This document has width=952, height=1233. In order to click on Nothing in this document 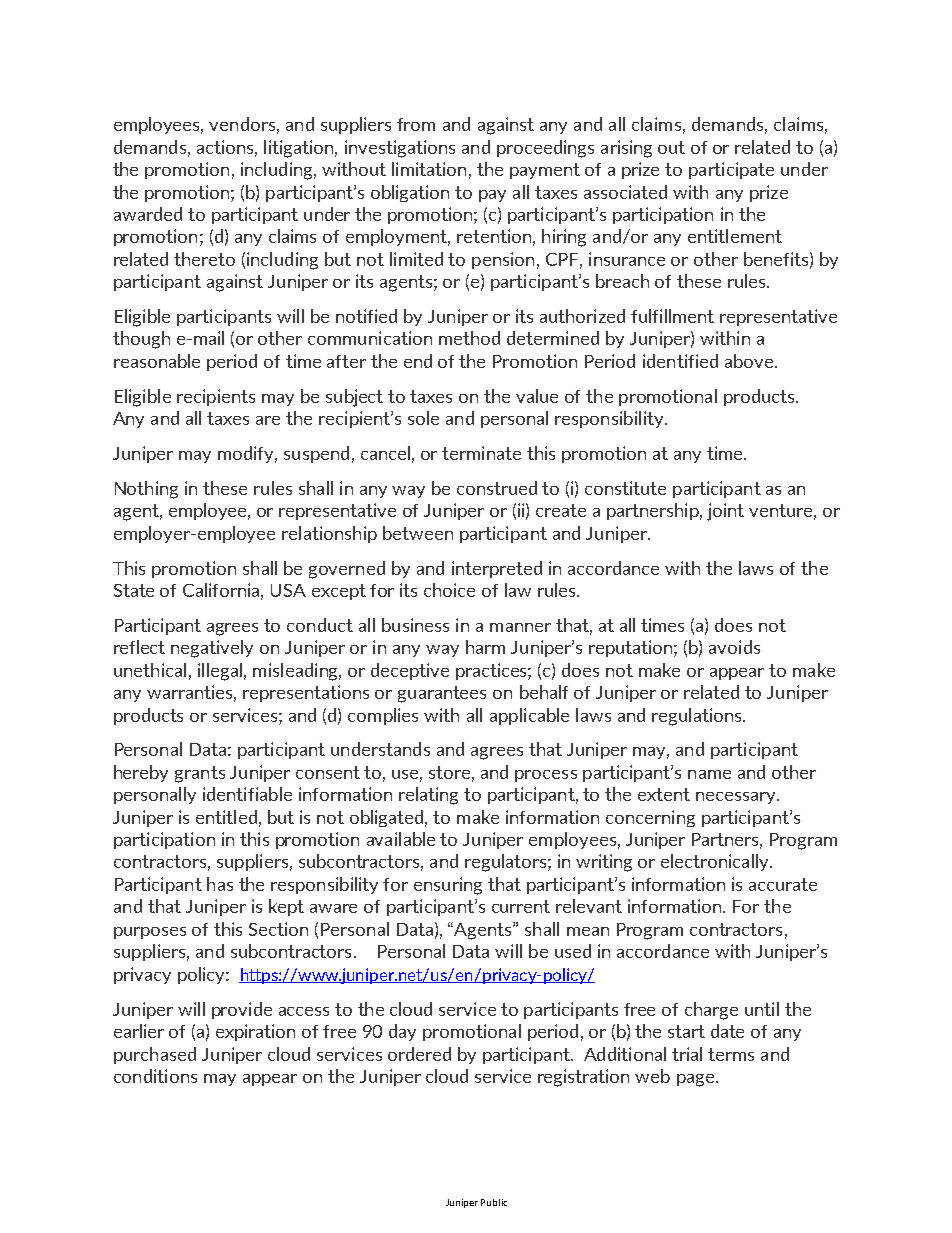, I will do `click(146, 490)`.
